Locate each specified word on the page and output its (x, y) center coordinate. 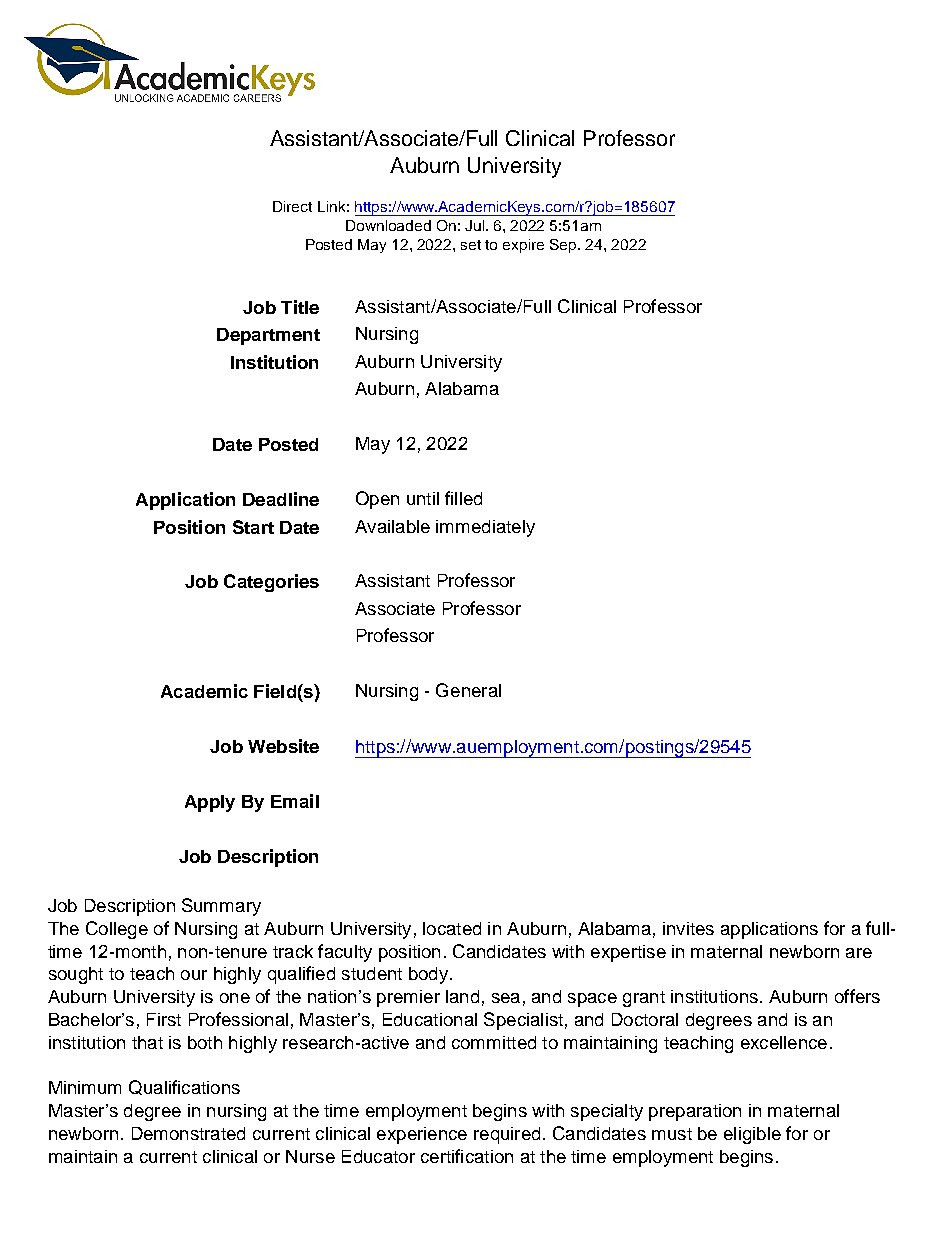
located (452, 928)
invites (688, 928)
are (859, 953)
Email (295, 801)
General (468, 690)
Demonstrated (188, 1133)
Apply (210, 803)
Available (392, 526)
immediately (485, 528)
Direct (292, 206)
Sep (564, 246)
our (194, 975)
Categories (271, 583)
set (471, 245)
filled (463, 498)
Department (268, 336)
